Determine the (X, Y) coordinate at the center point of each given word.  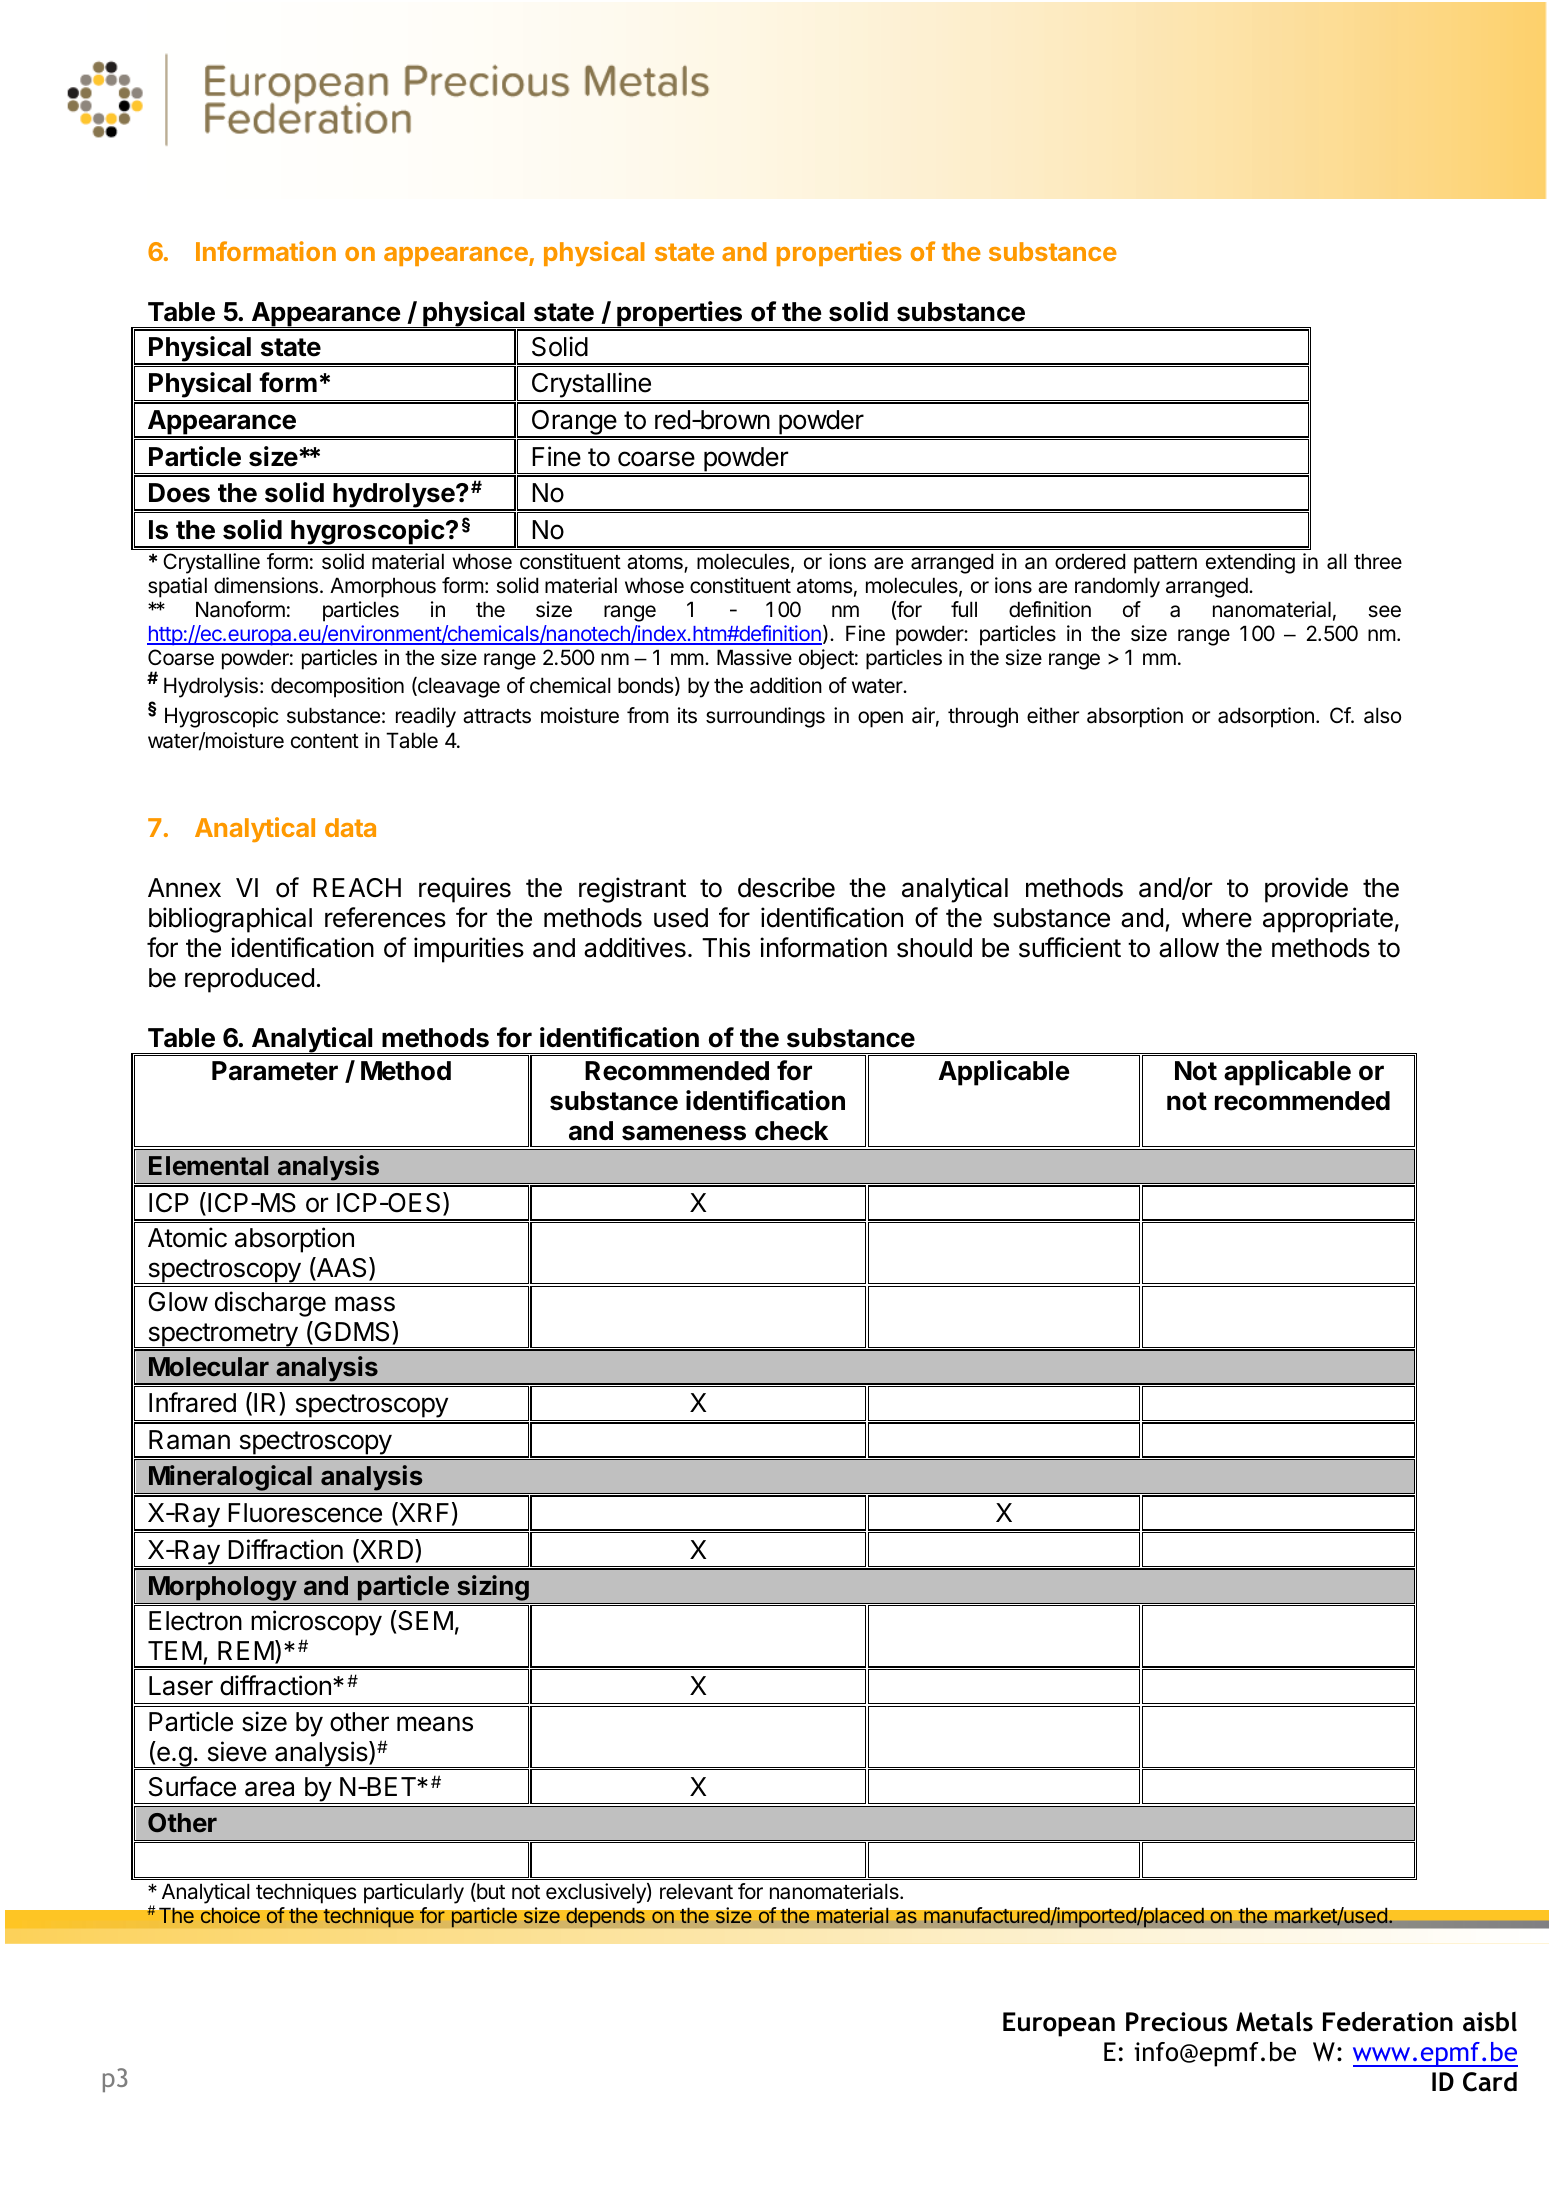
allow (1189, 948)
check (791, 1131)
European (1059, 2024)
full (964, 609)
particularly (414, 1893)
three (1378, 561)
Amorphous (383, 587)
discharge (270, 1304)
